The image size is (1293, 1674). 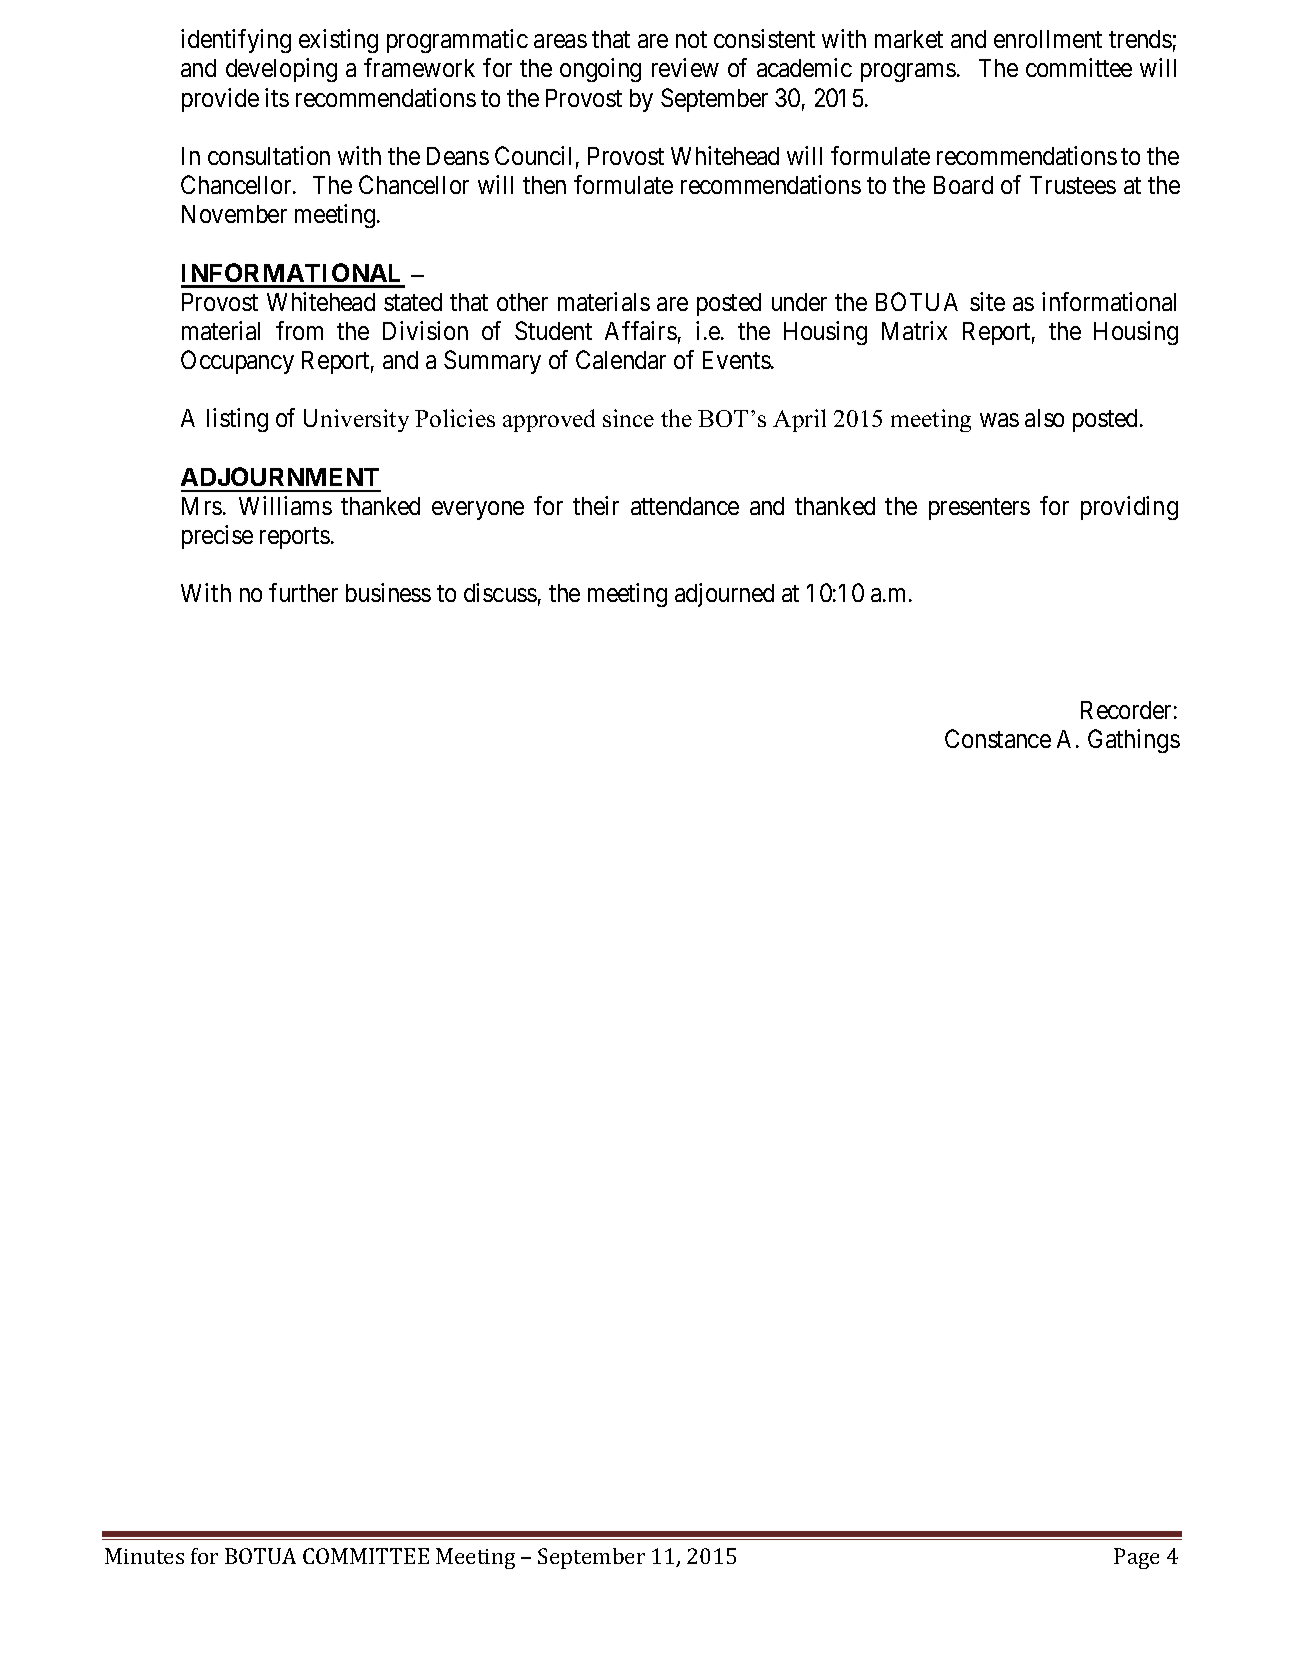 What do you see at coordinates (628, 418) in the screenshot?
I see `since` at bounding box center [628, 418].
